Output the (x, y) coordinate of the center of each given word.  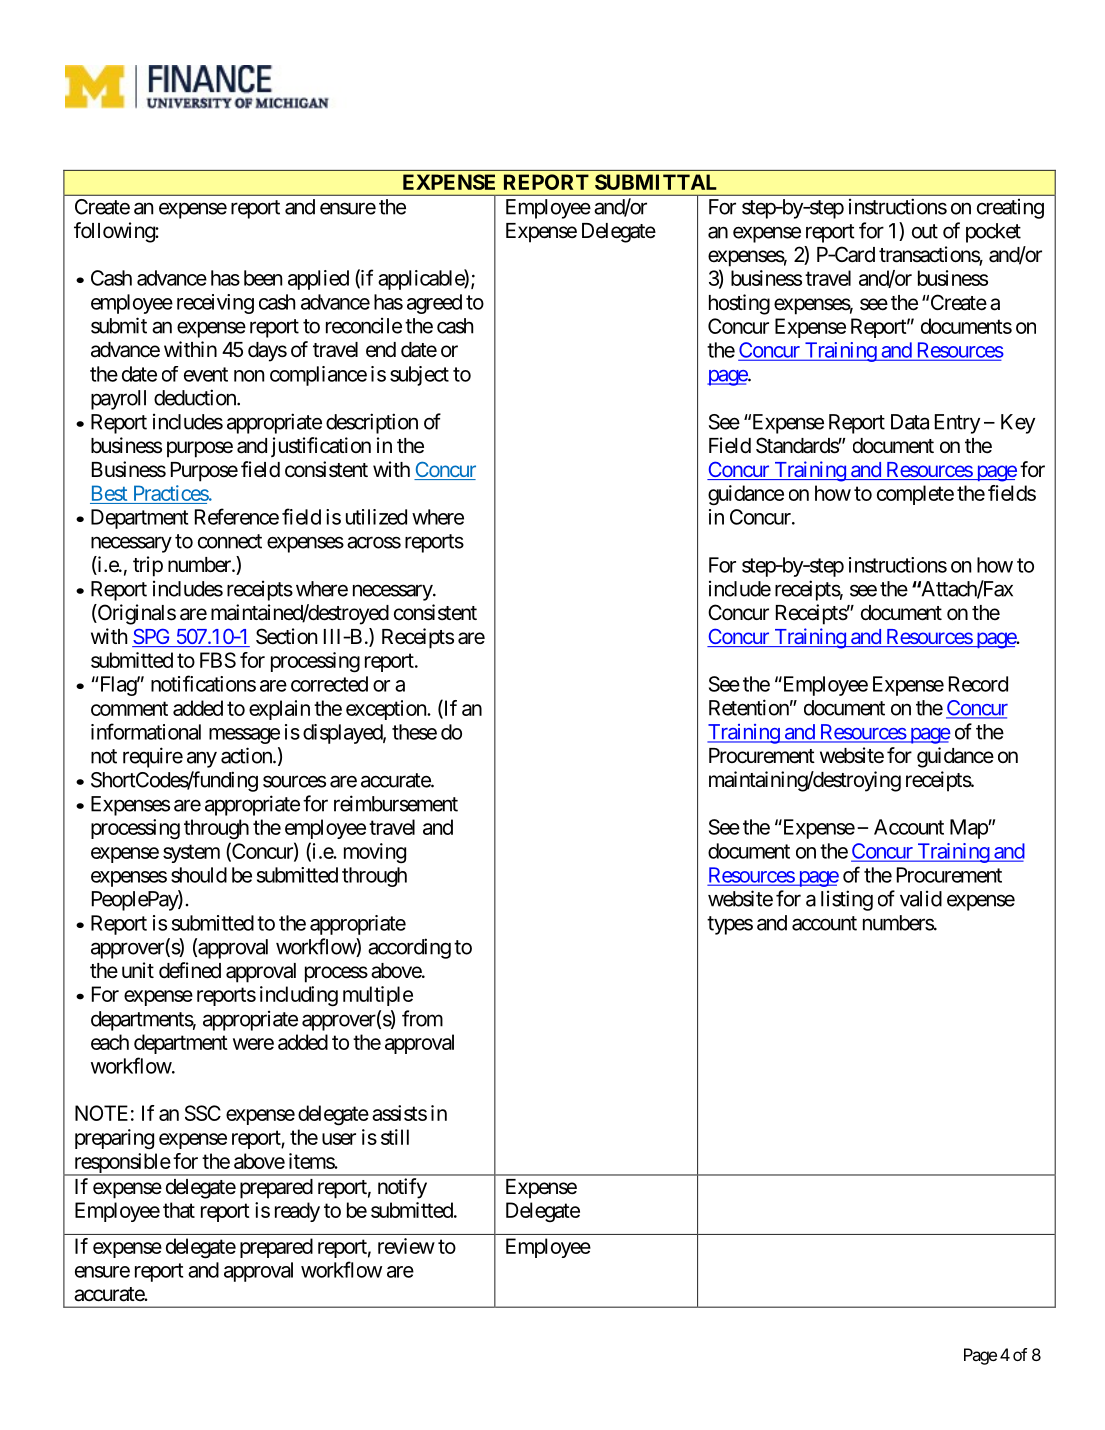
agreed (434, 304)
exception (387, 710)
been (263, 278)
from (422, 1018)
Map (969, 829)
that (179, 1210)
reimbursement (396, 803)
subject (419, 376)
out (925, 231)
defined (190, 970)
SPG (152, 637)
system (191, 853)
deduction (196, 397)
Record (978, 684)
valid (921, 899)
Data (910, 422)
